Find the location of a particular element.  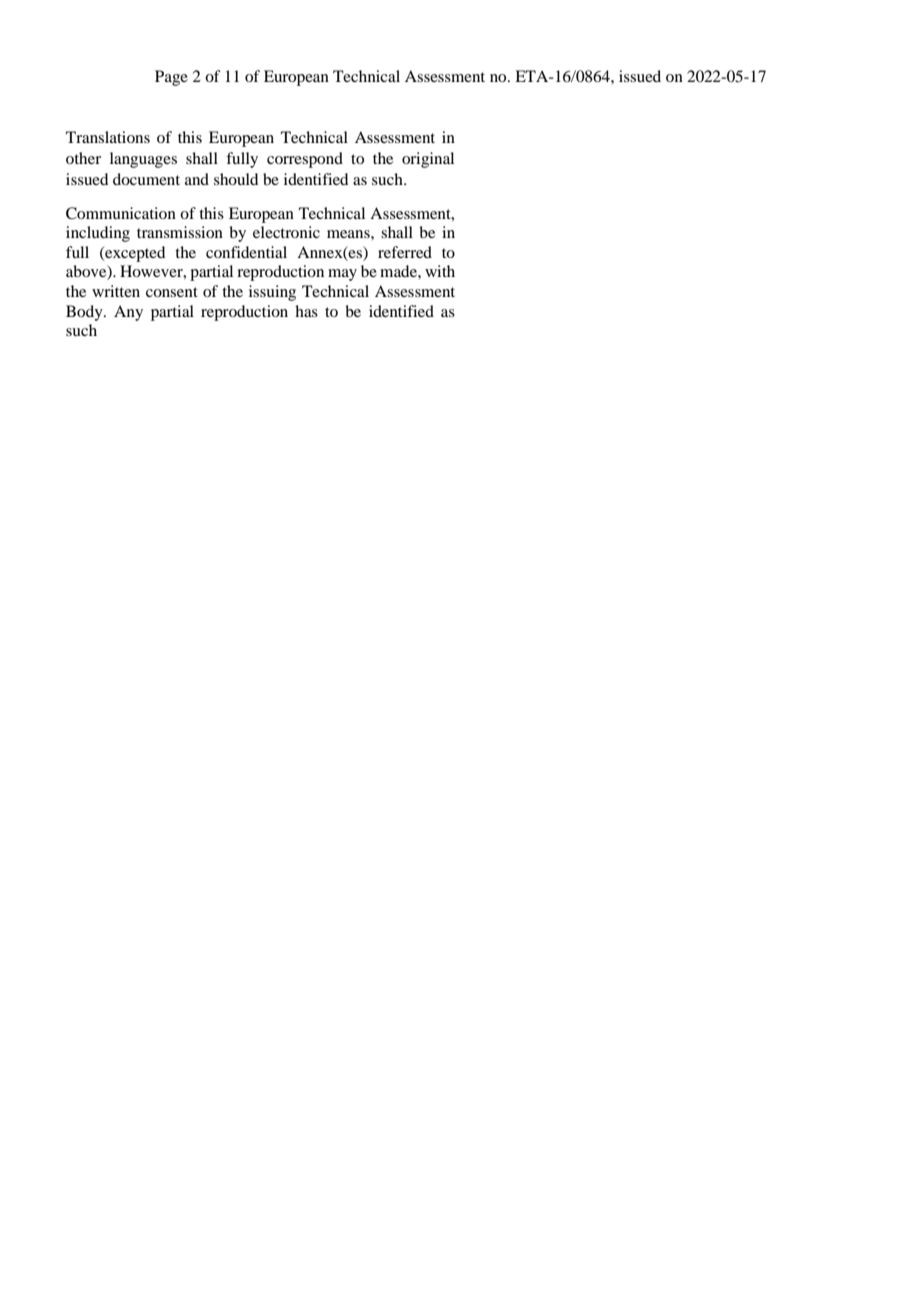

languages is located at coordinates (143, 160).
